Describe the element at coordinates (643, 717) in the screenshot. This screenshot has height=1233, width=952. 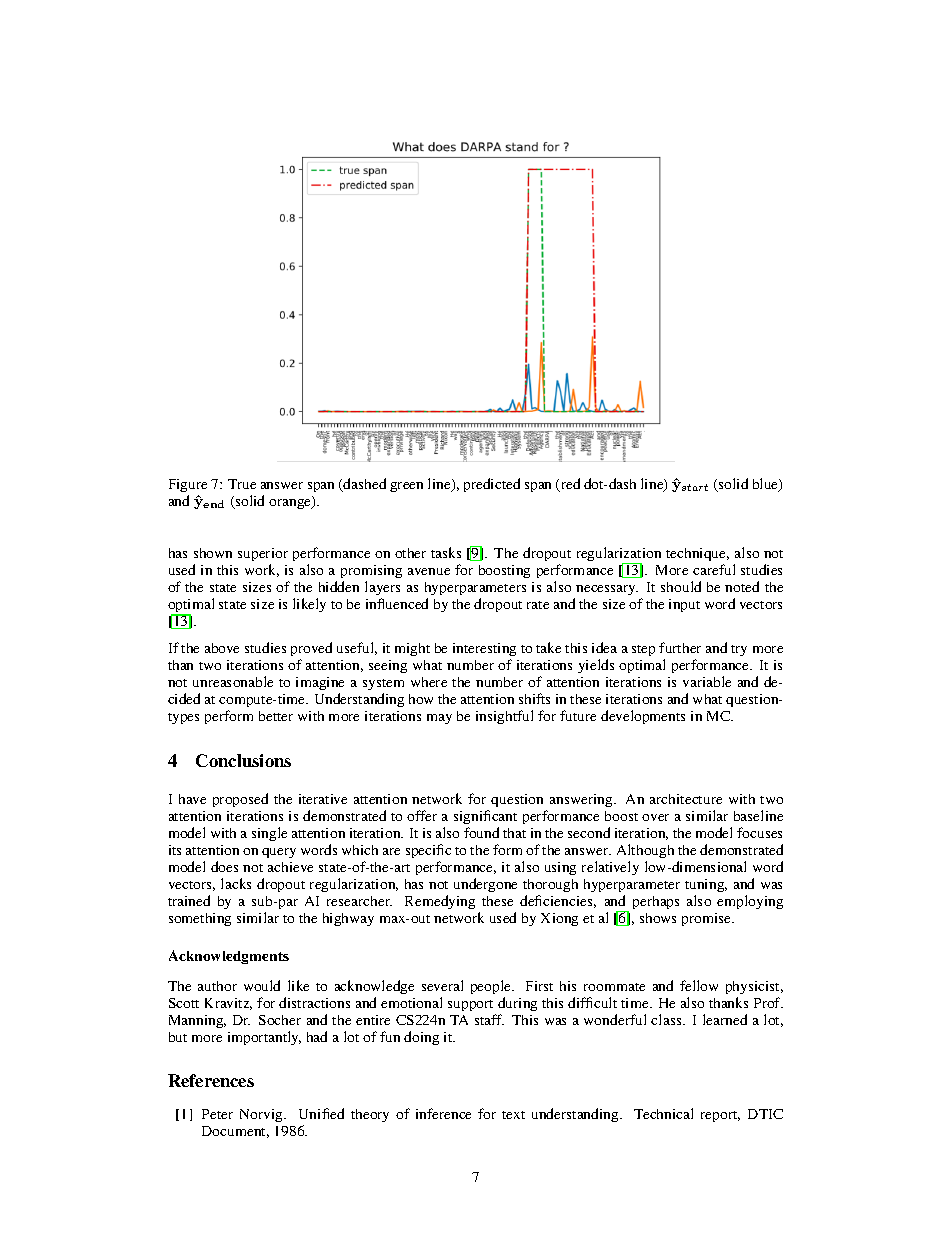
I see `developments` at that location.
